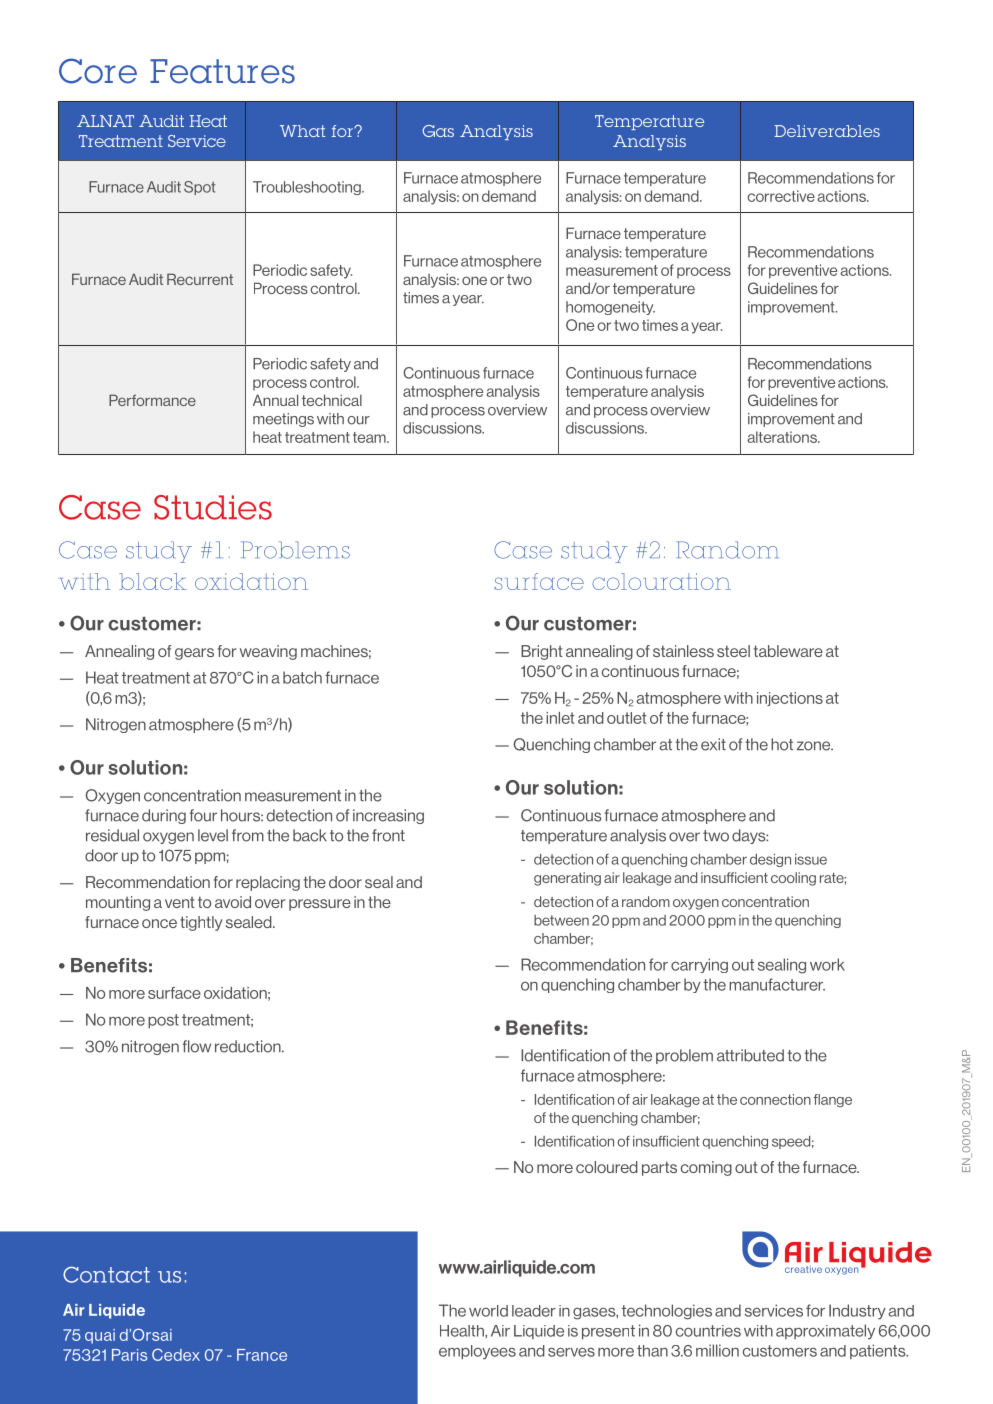  I want to click on Features, so click(222, 71).
